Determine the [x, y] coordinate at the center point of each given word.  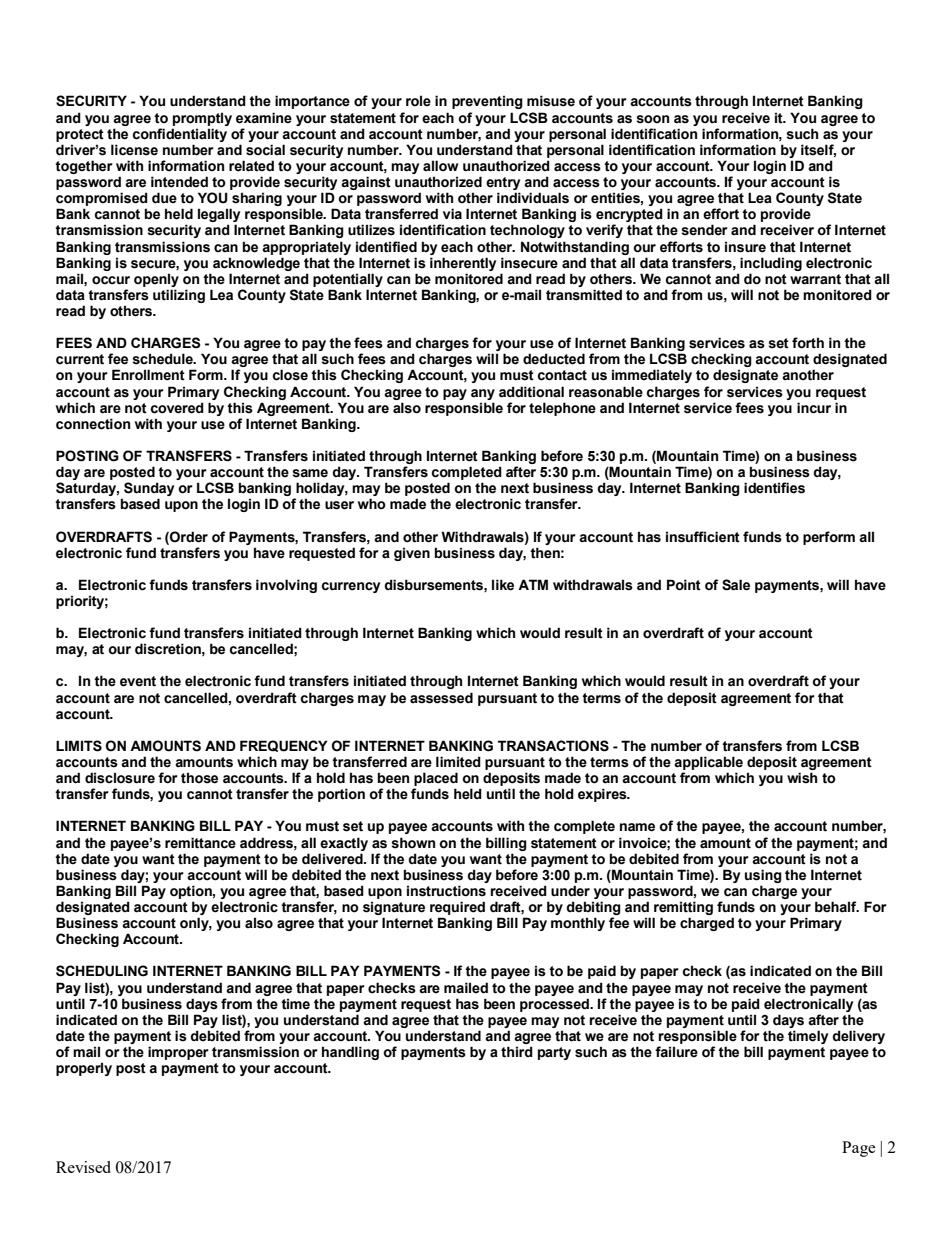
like [503, 585]
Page [859, 1149]
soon [652, 119]
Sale [736, 585]
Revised [83, 1167]
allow [441, 165]
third [517, 1052]
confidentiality [180, 135]
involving [286, 586]
